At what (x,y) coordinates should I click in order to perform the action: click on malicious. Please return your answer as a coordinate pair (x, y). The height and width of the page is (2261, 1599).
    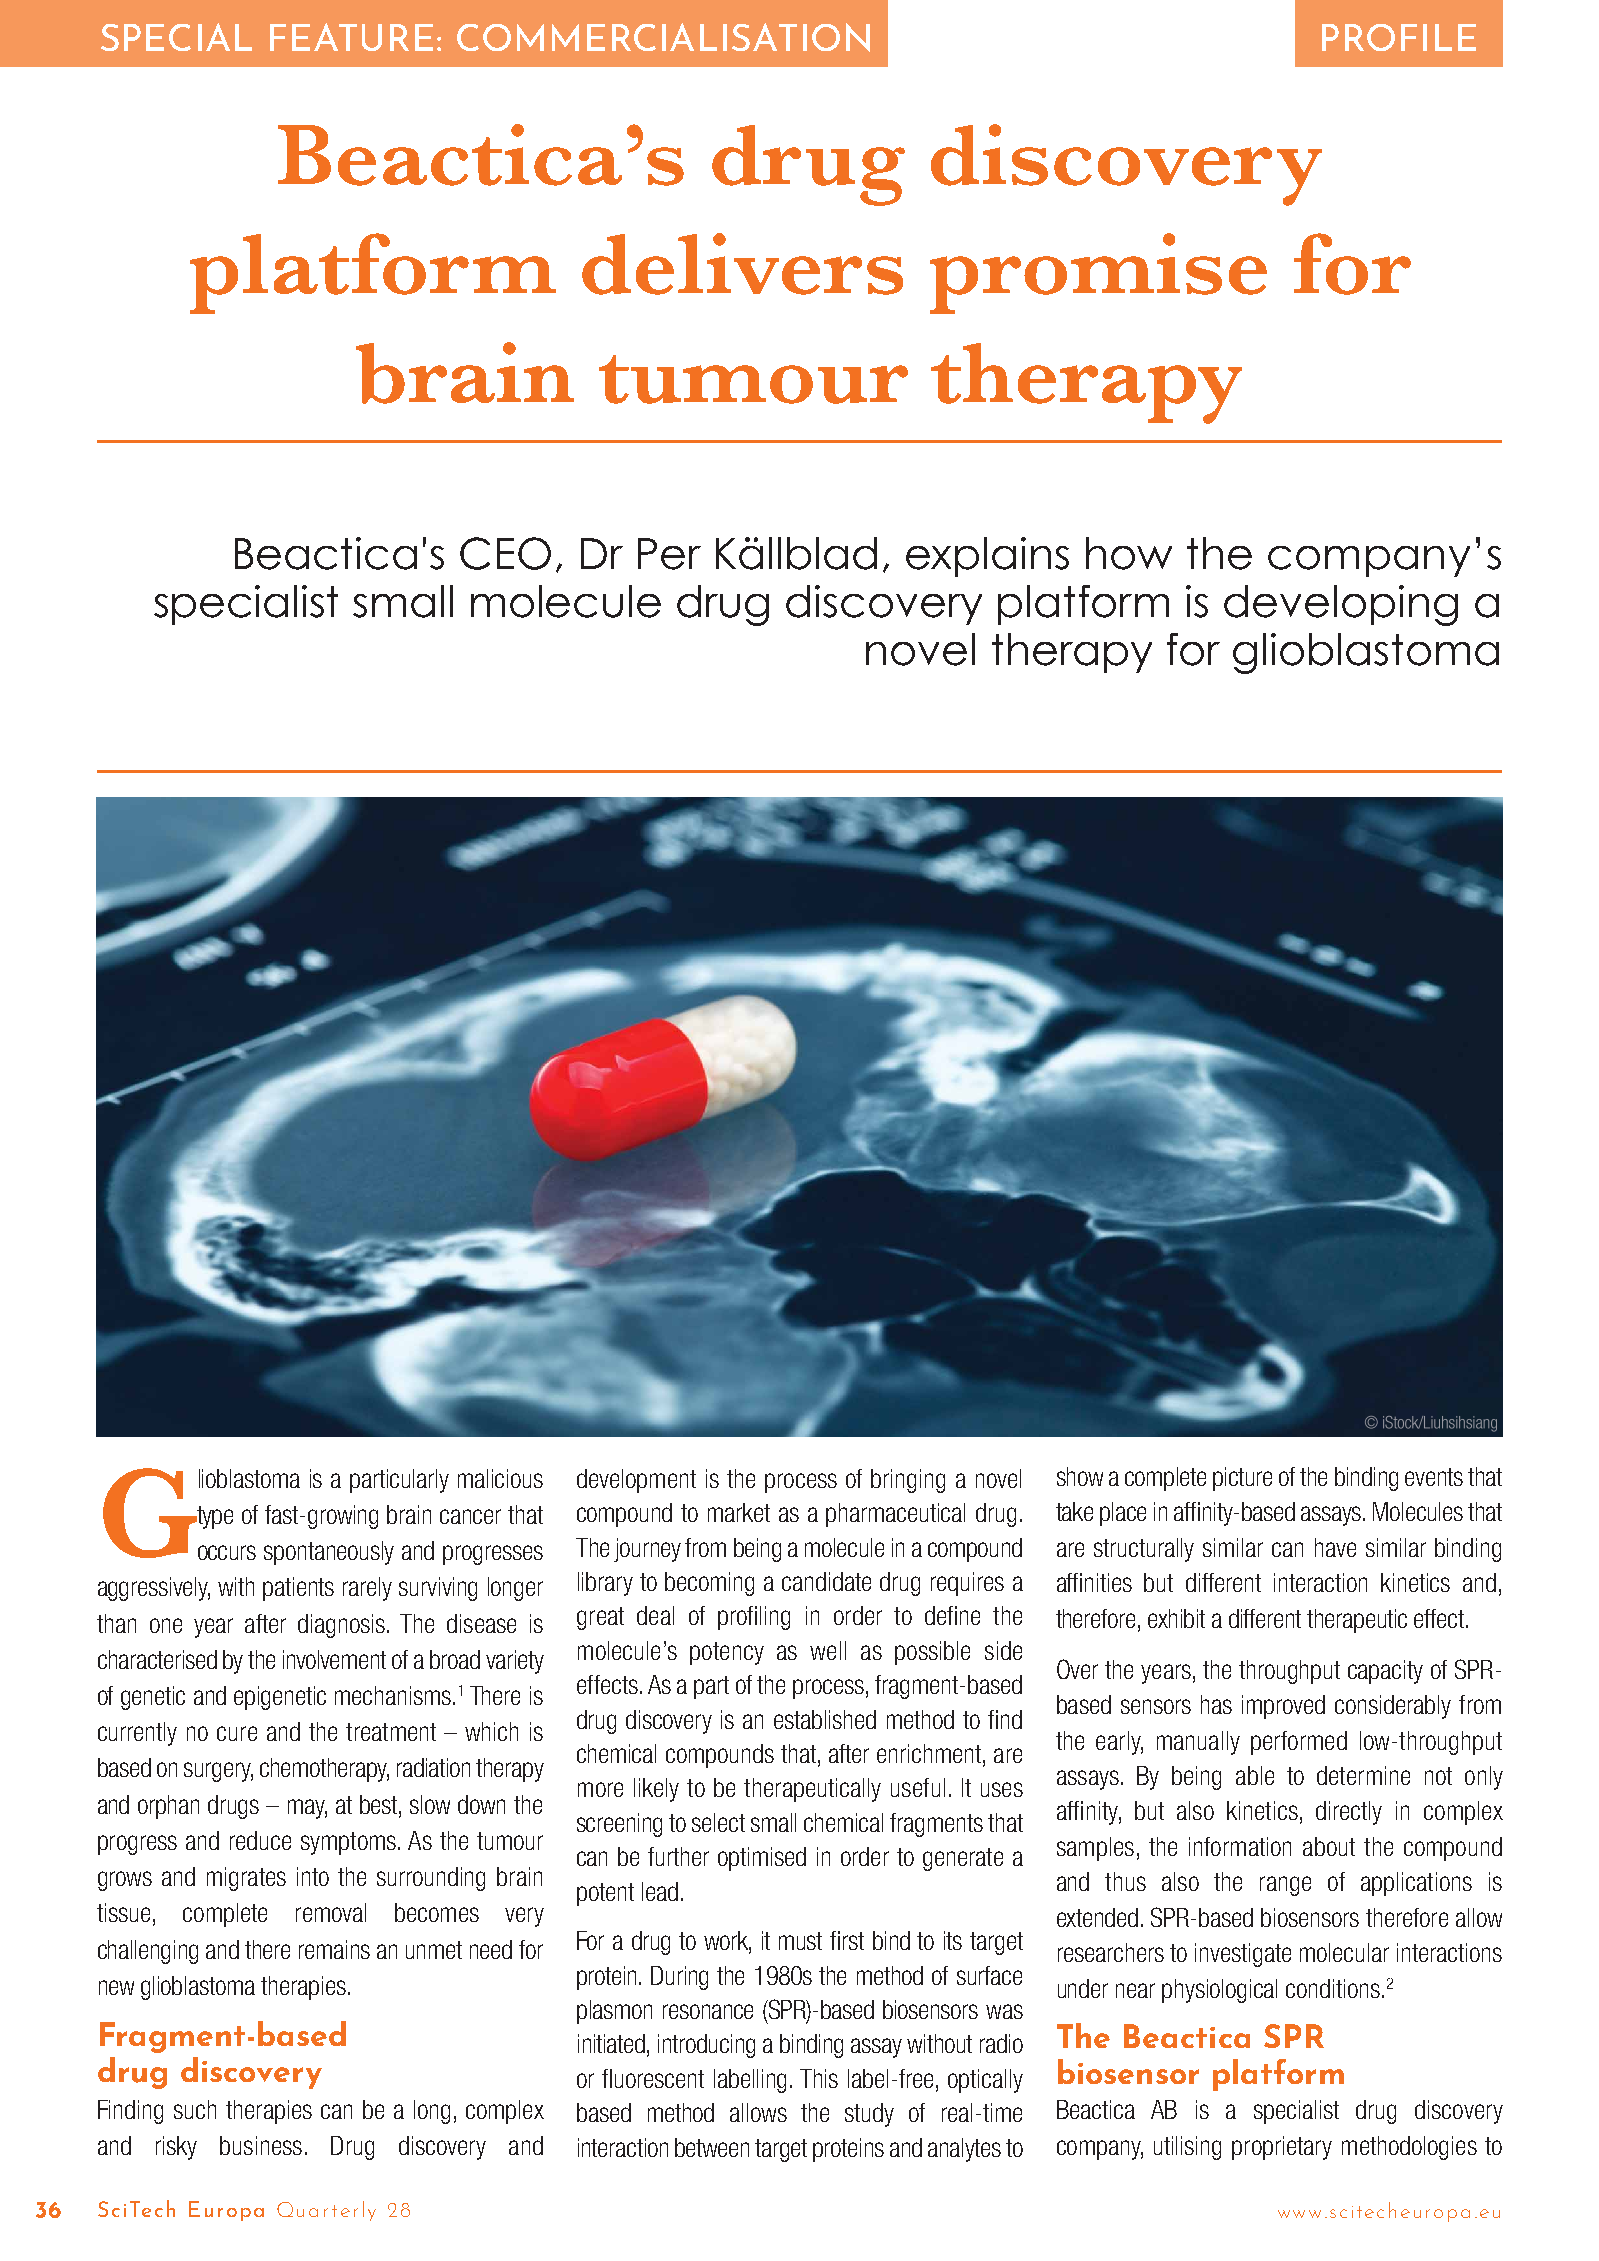
    Looking at the image, I should click on (500, 1478).
